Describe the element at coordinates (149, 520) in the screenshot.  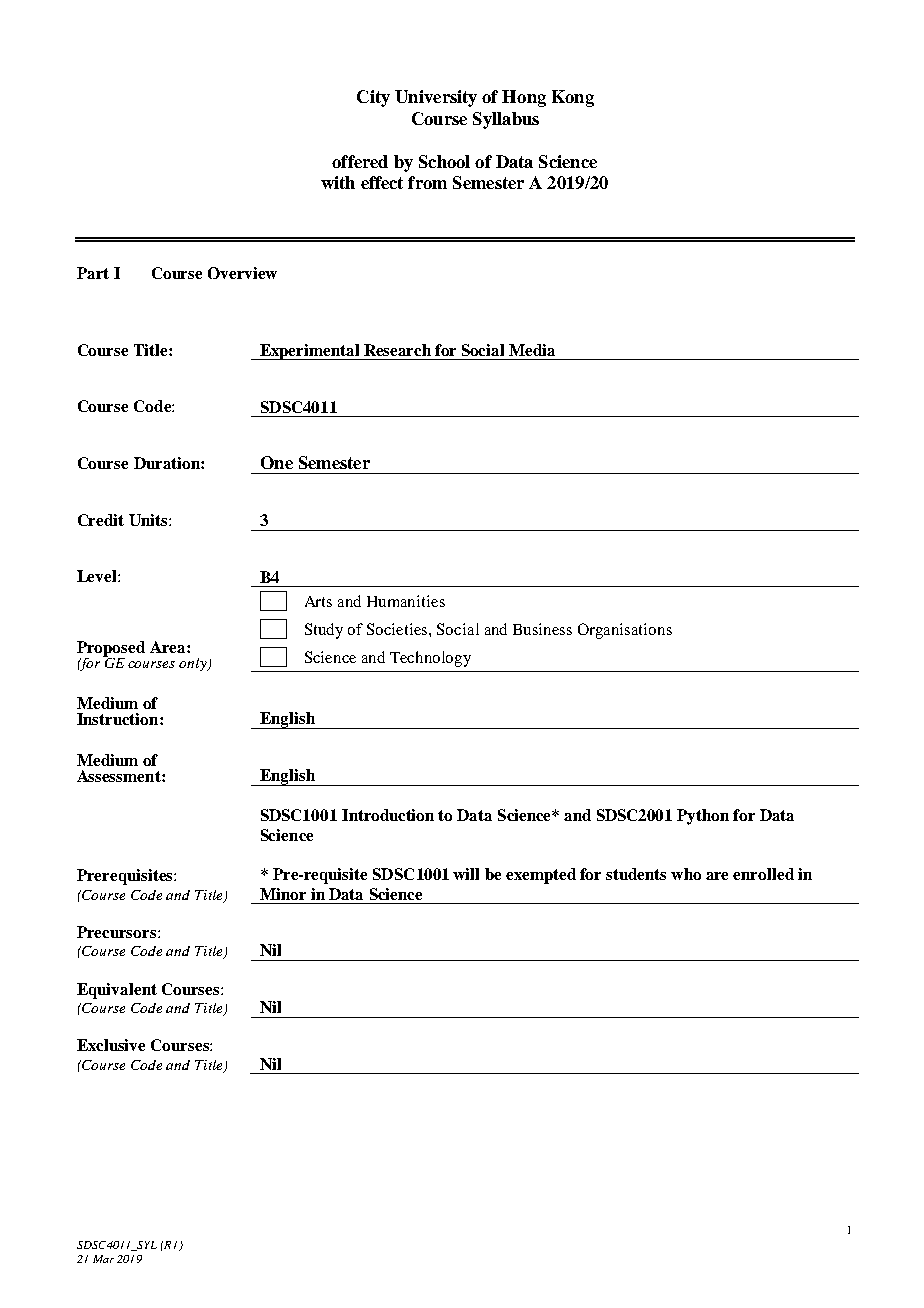
I see `Units` at that location.
